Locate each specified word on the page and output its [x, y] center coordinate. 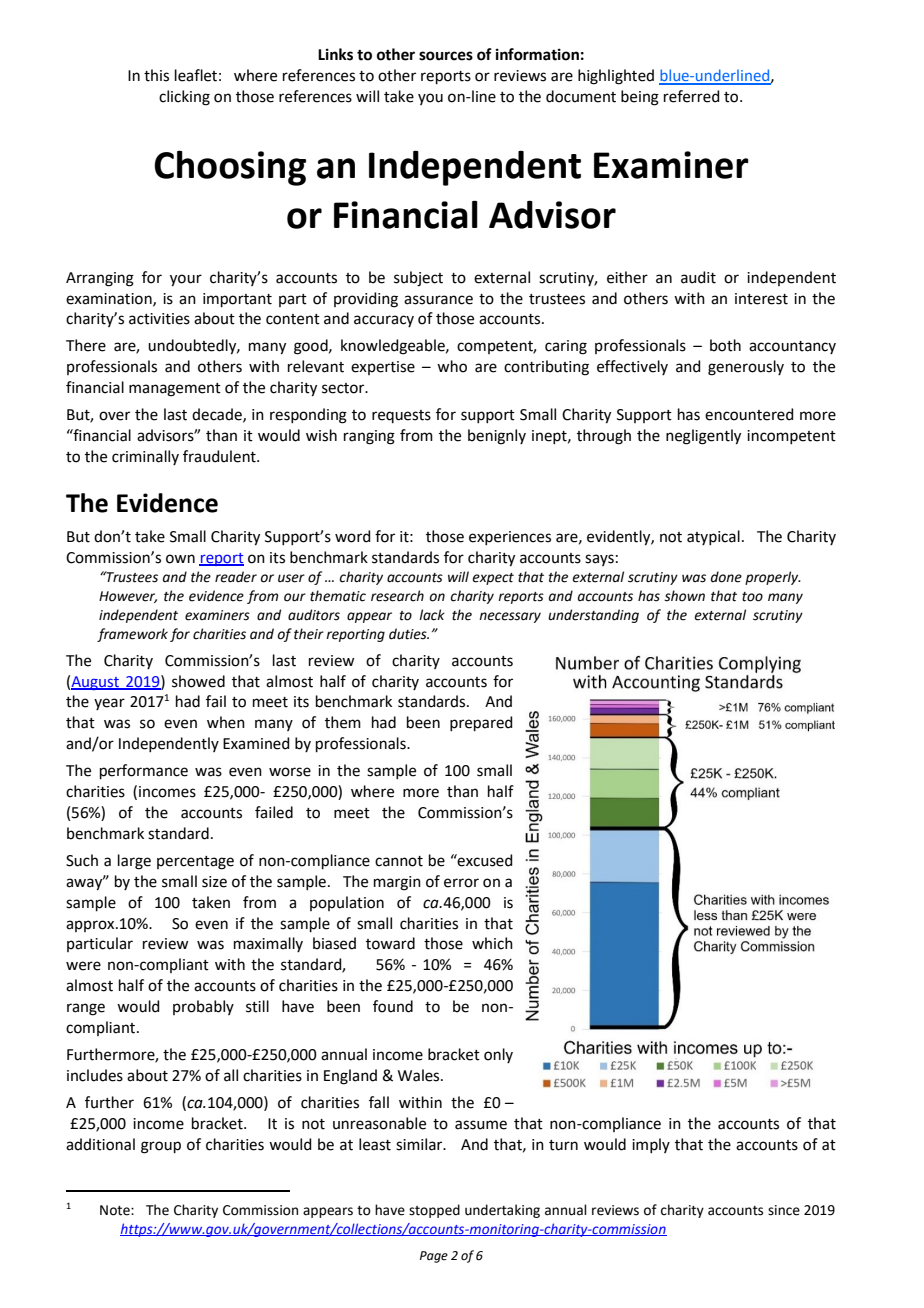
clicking [184, 98]
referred [692, 96]
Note [116, 1210]
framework [132, 635]
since [784, 1210]
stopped [434, 1211]
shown [684, 596]
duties [409, 634]
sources [446, 56]
